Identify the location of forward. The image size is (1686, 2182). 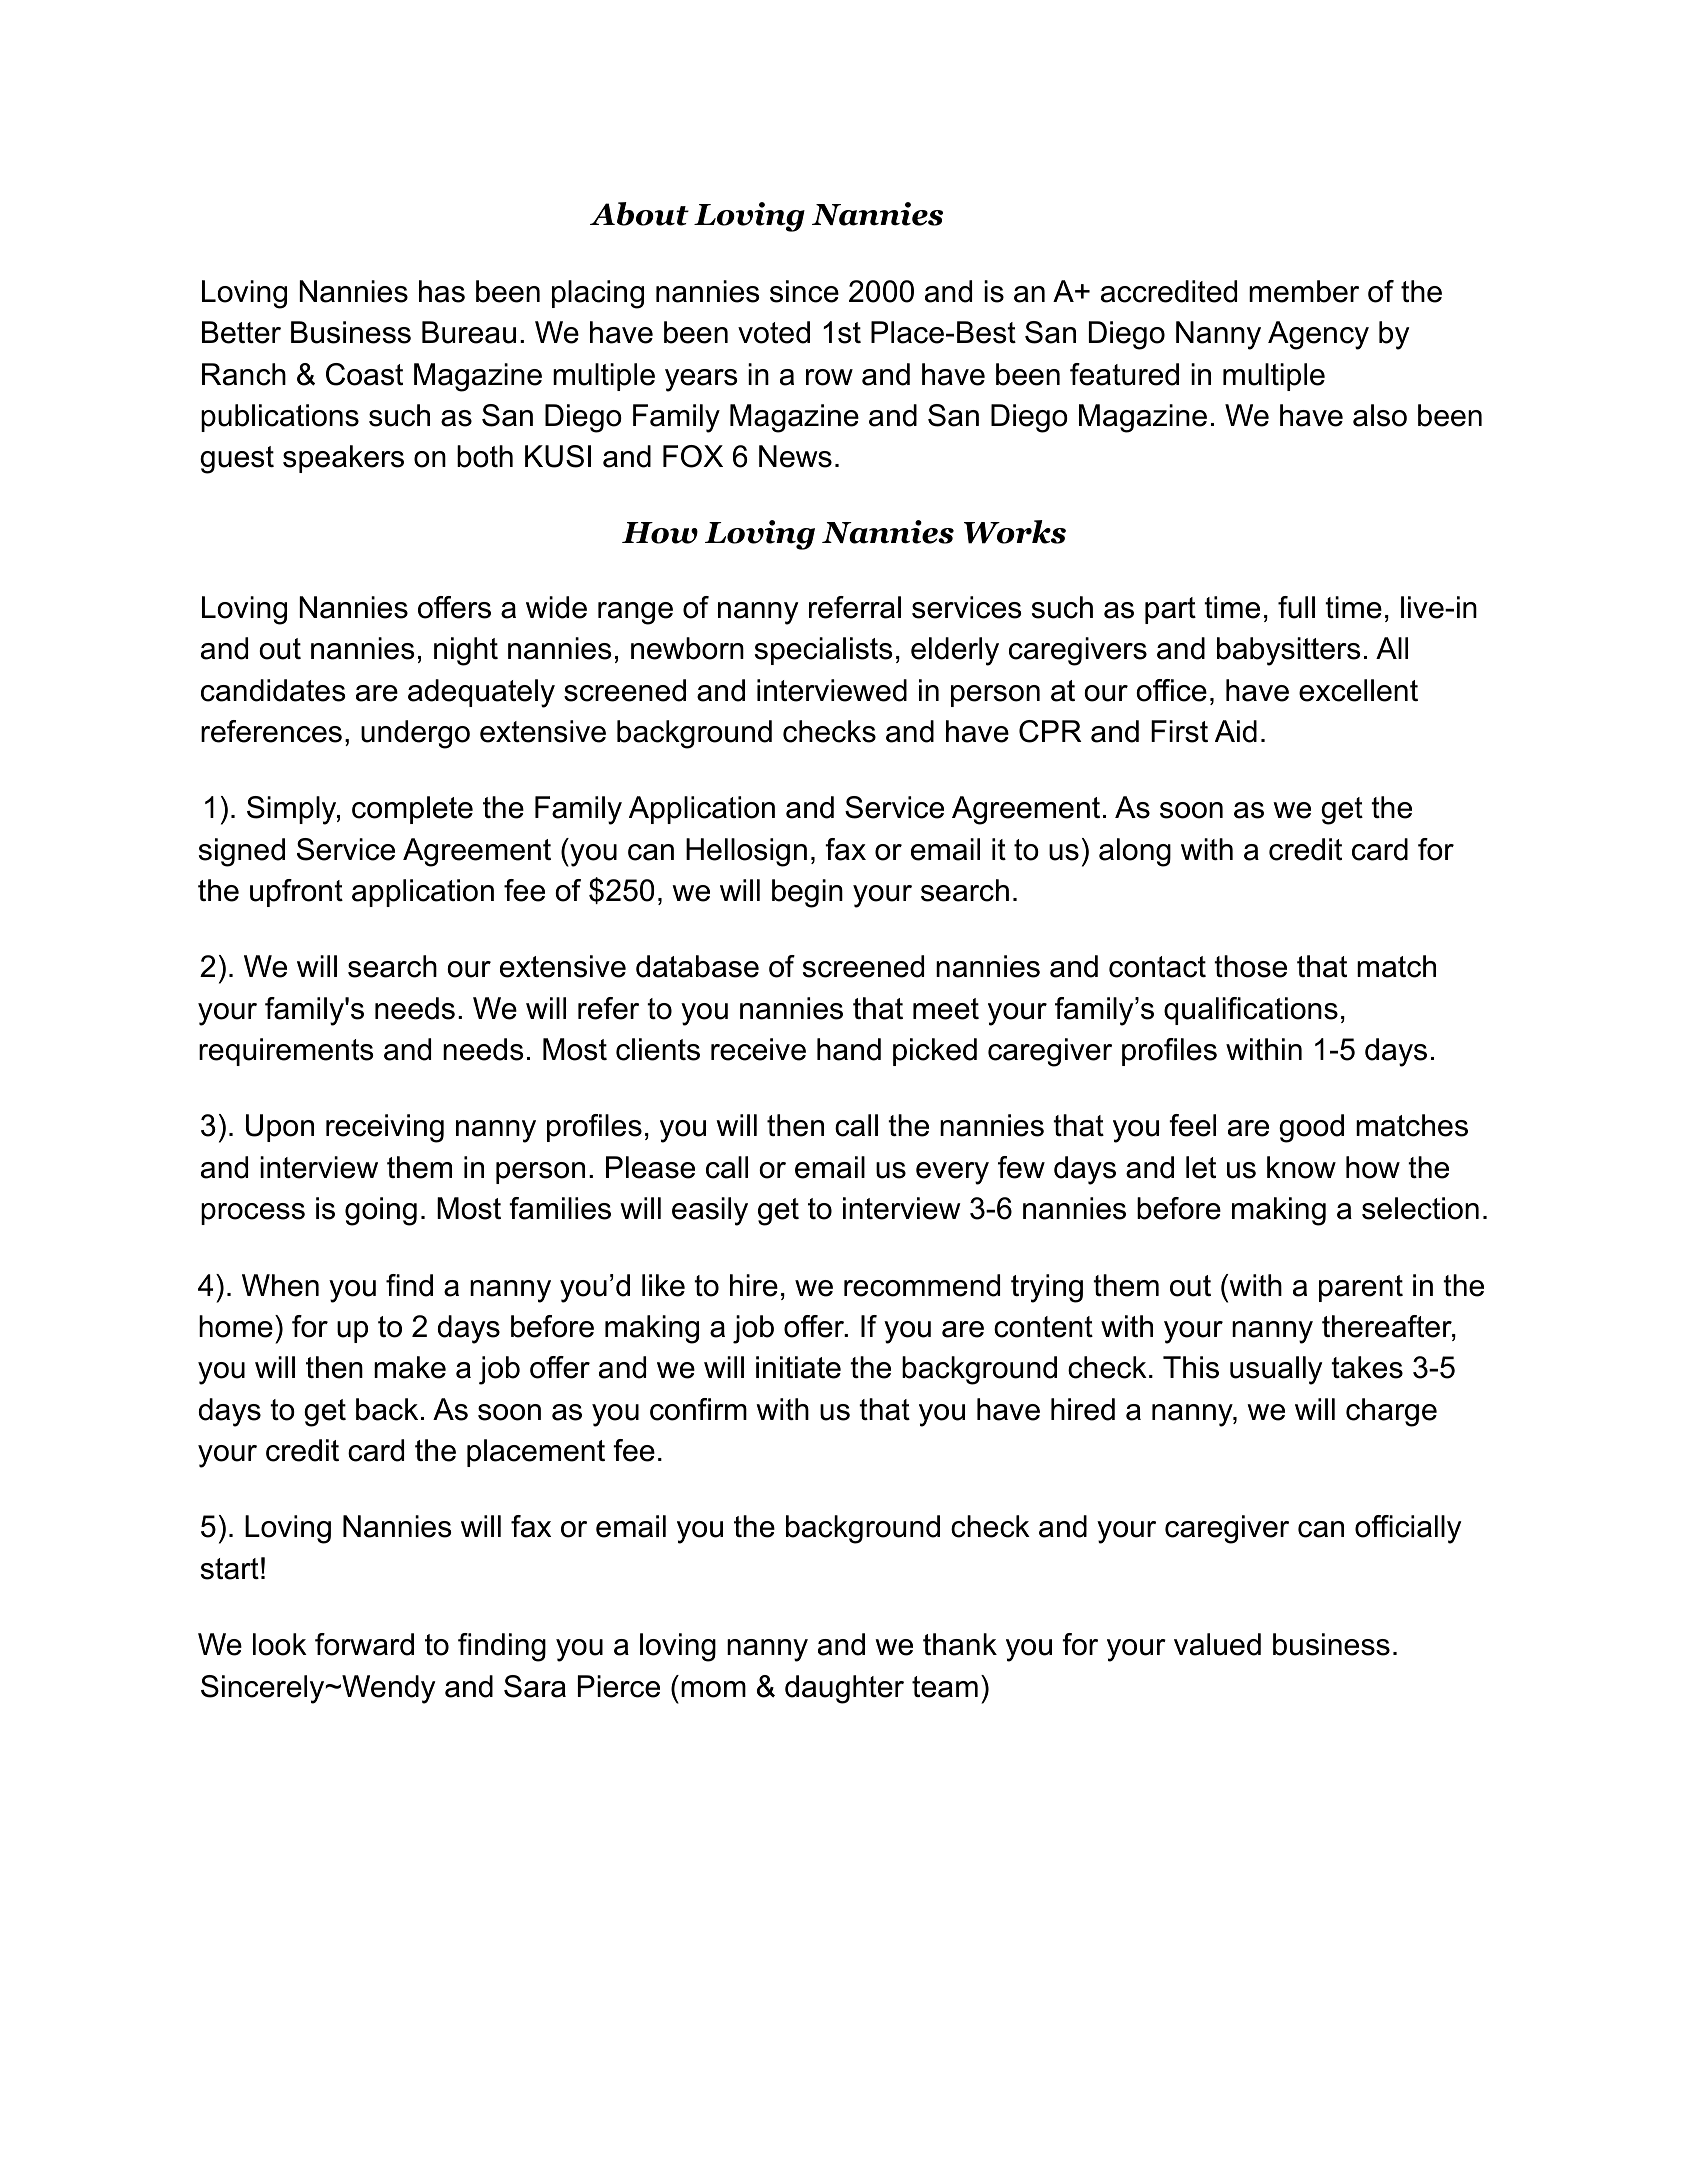
(364, 1644).
